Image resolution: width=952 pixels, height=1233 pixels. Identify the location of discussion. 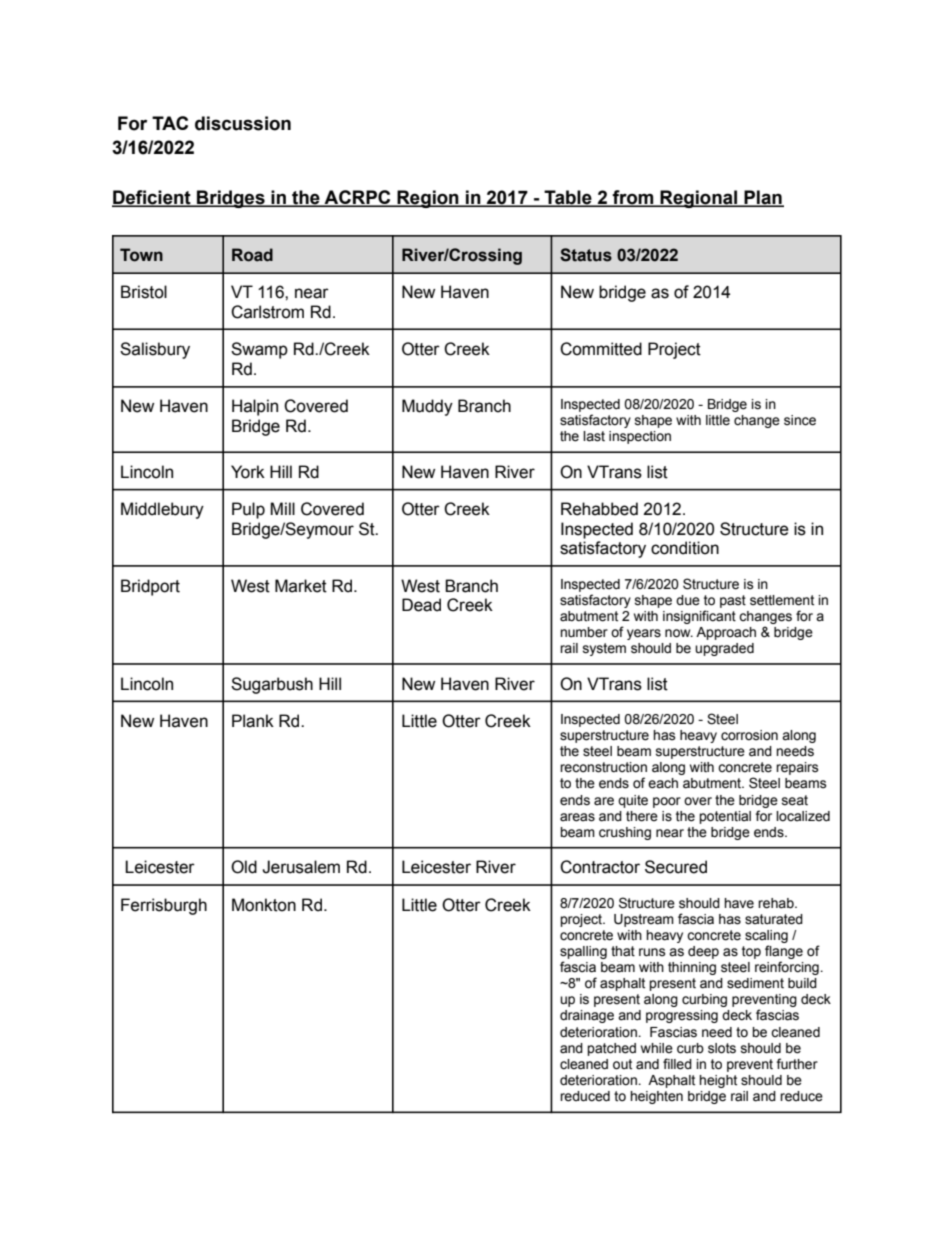
(243, 123).
